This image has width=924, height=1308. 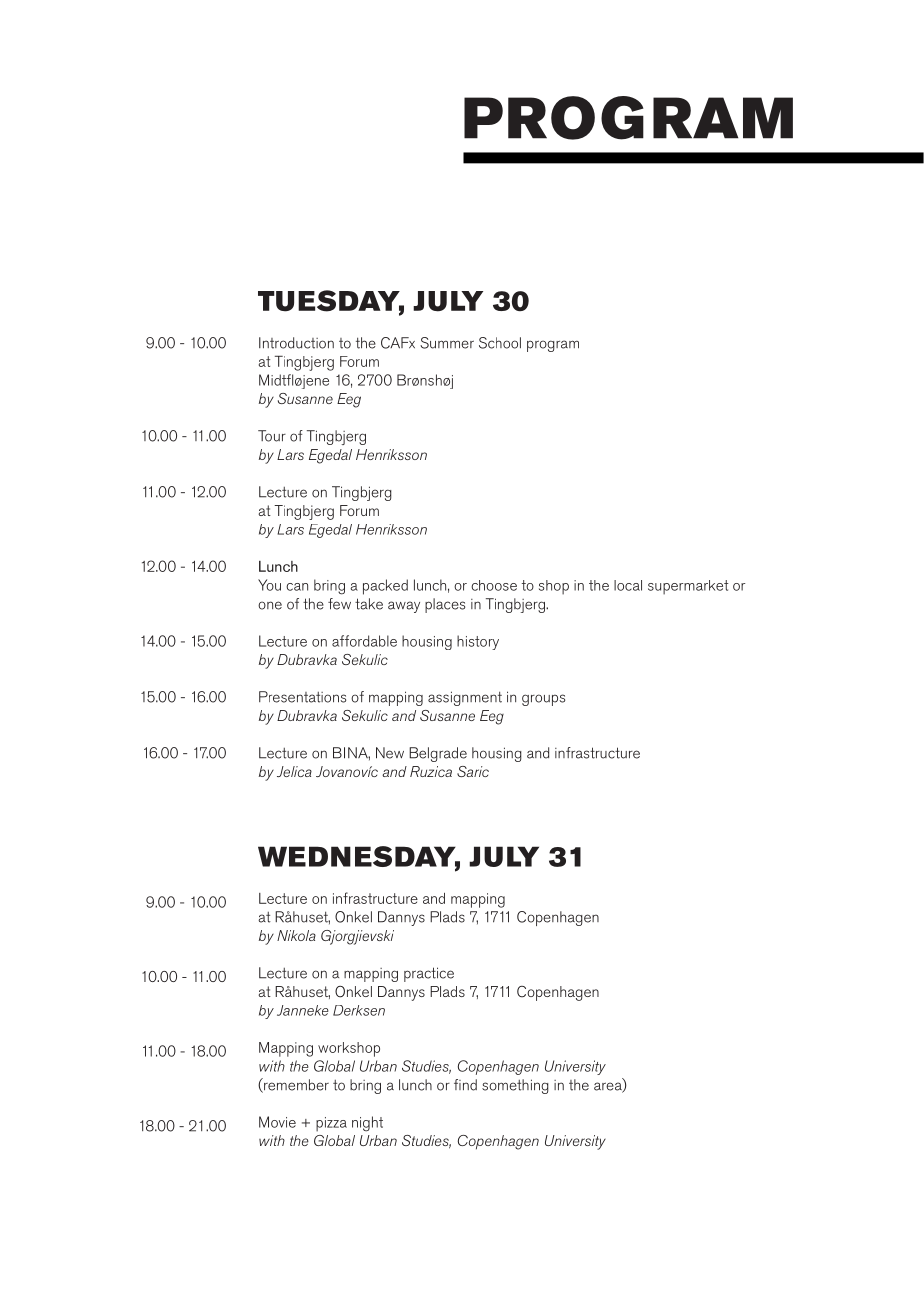 What do you see at coordinates (465, 1085) in the image?
I see `find` at bounding box center [465, 1085].
